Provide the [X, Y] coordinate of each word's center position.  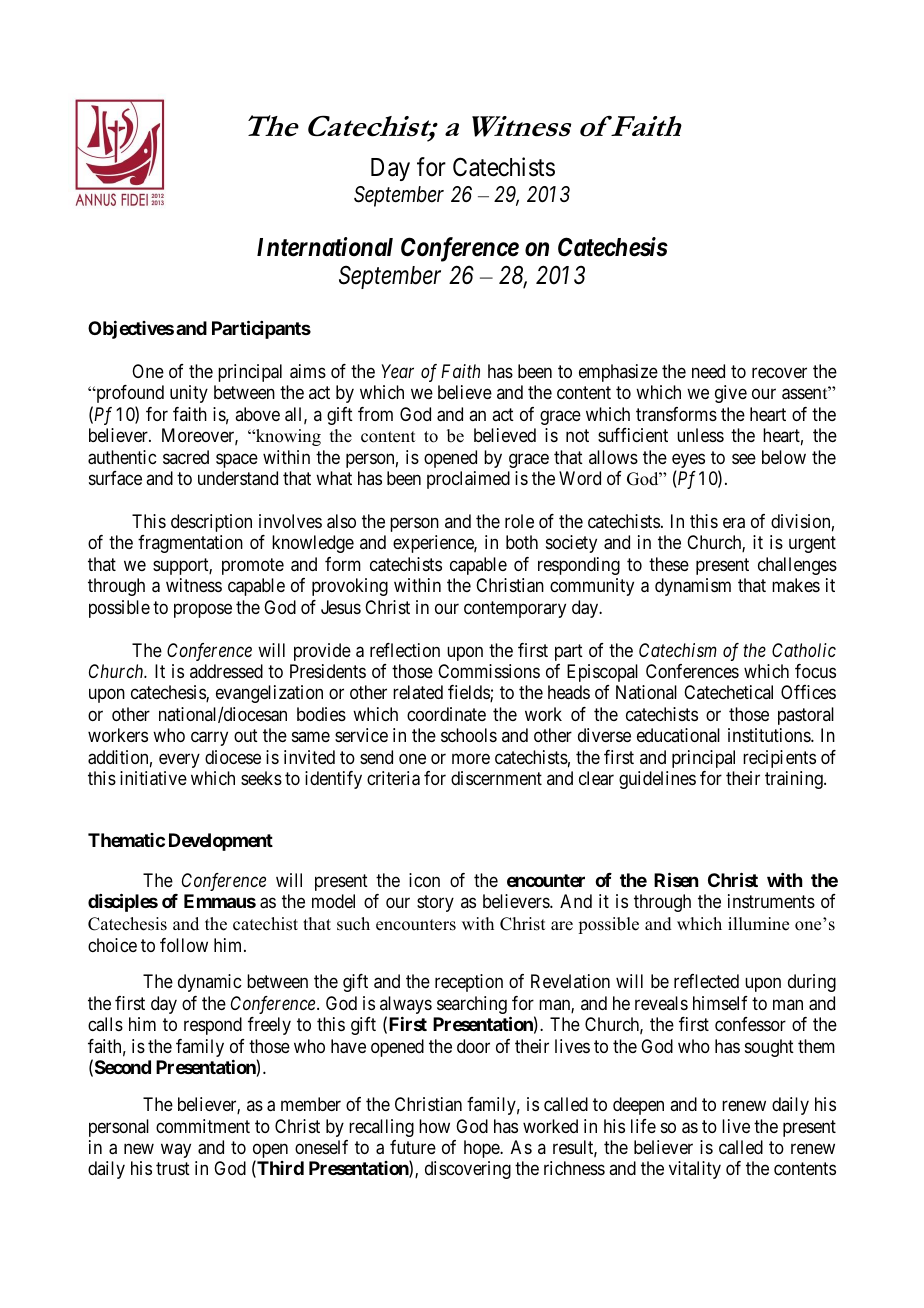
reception [469, 983]
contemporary [515, 609]
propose [203, 610]
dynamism [693, 587]
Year [397, 371]
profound [129, 394]
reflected [706, 981]
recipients [779, 759]
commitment [203, 1126]
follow [184, 945]
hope [482, 1149]
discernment [496, 778]
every [179, 760]
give [731, 394]
